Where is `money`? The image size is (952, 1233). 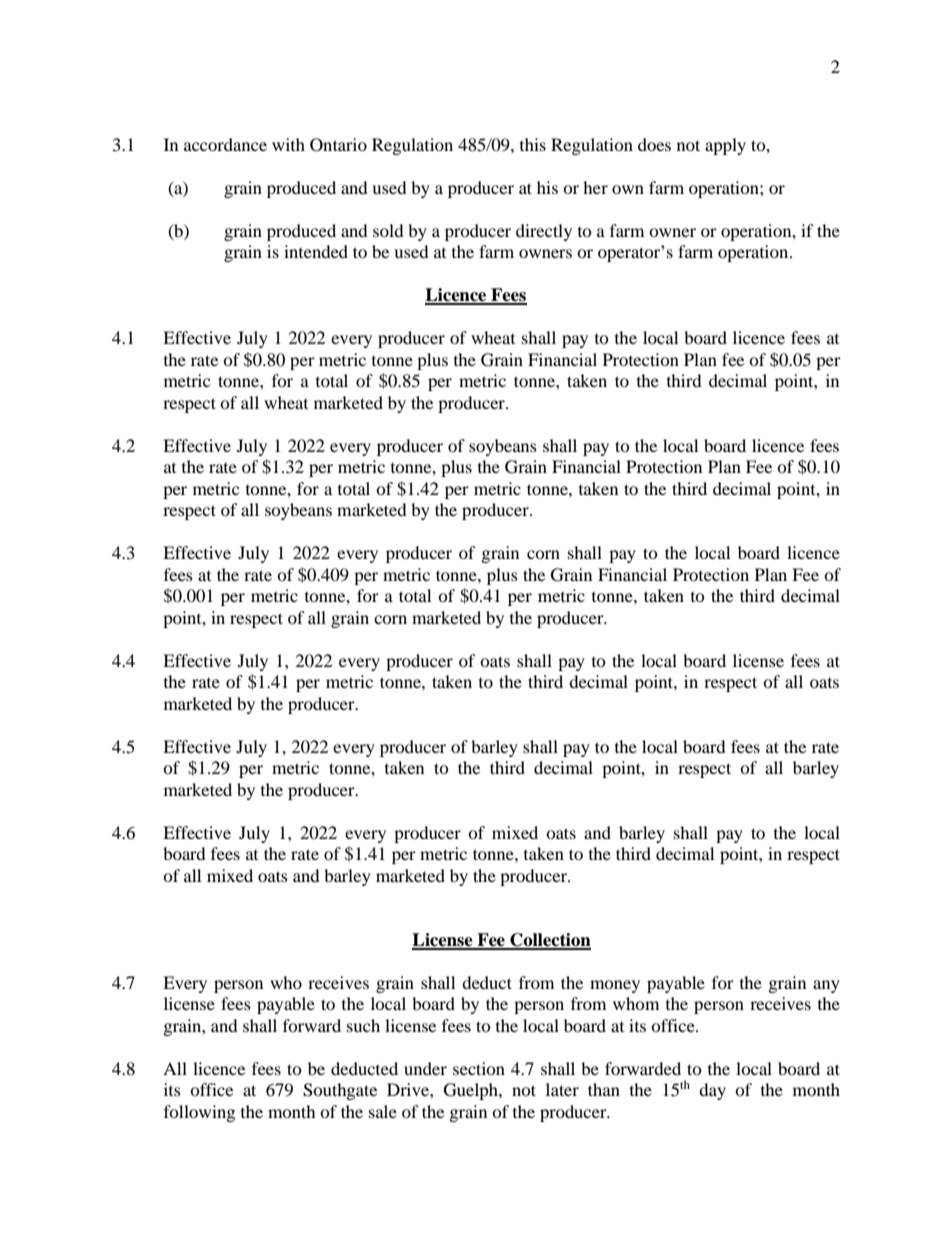 money is located at coordinates (615, 986).
